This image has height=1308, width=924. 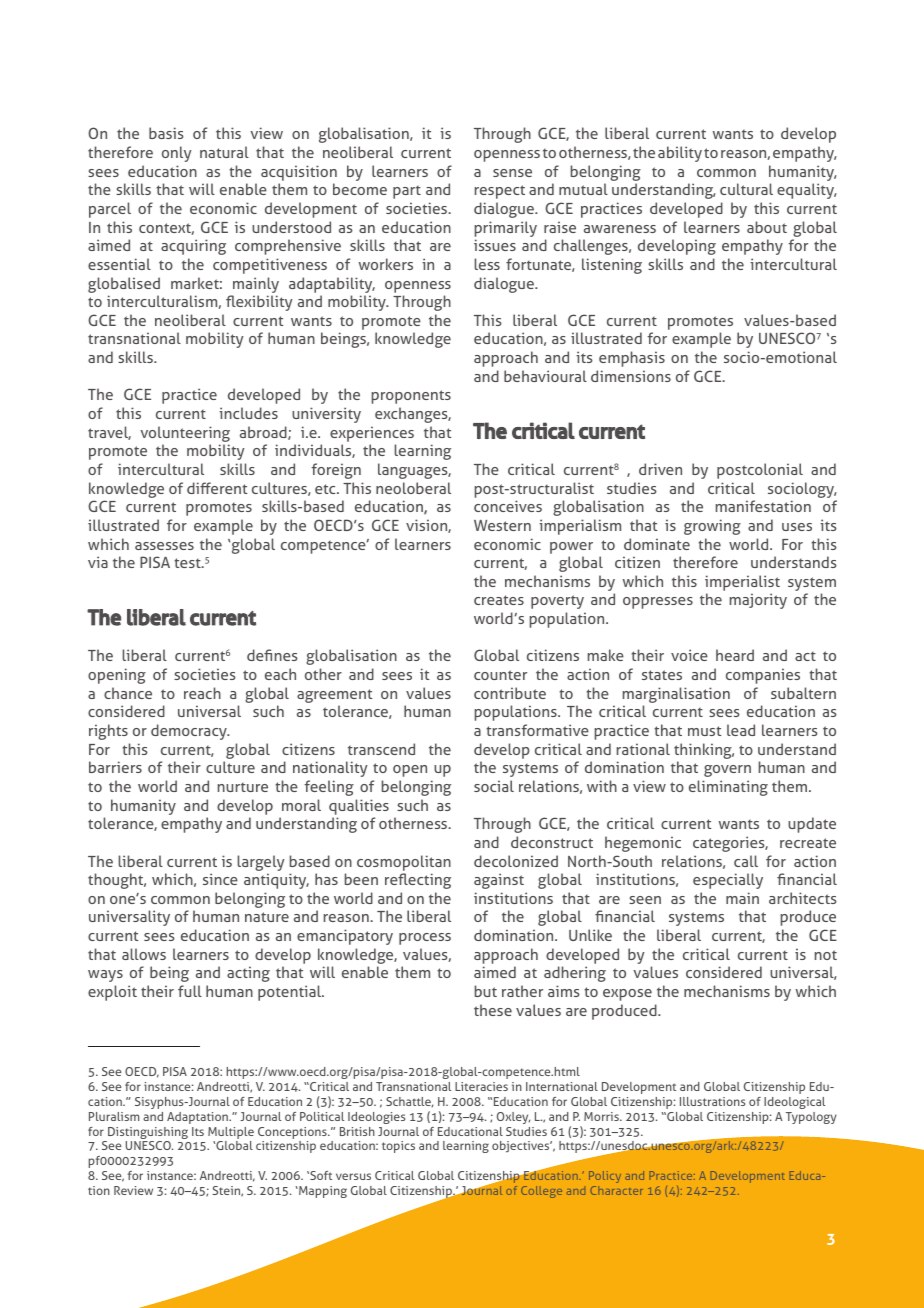 What do you see at coordinates (177, 154) in the image?
I see `only` at bounding box center [177, 154].
